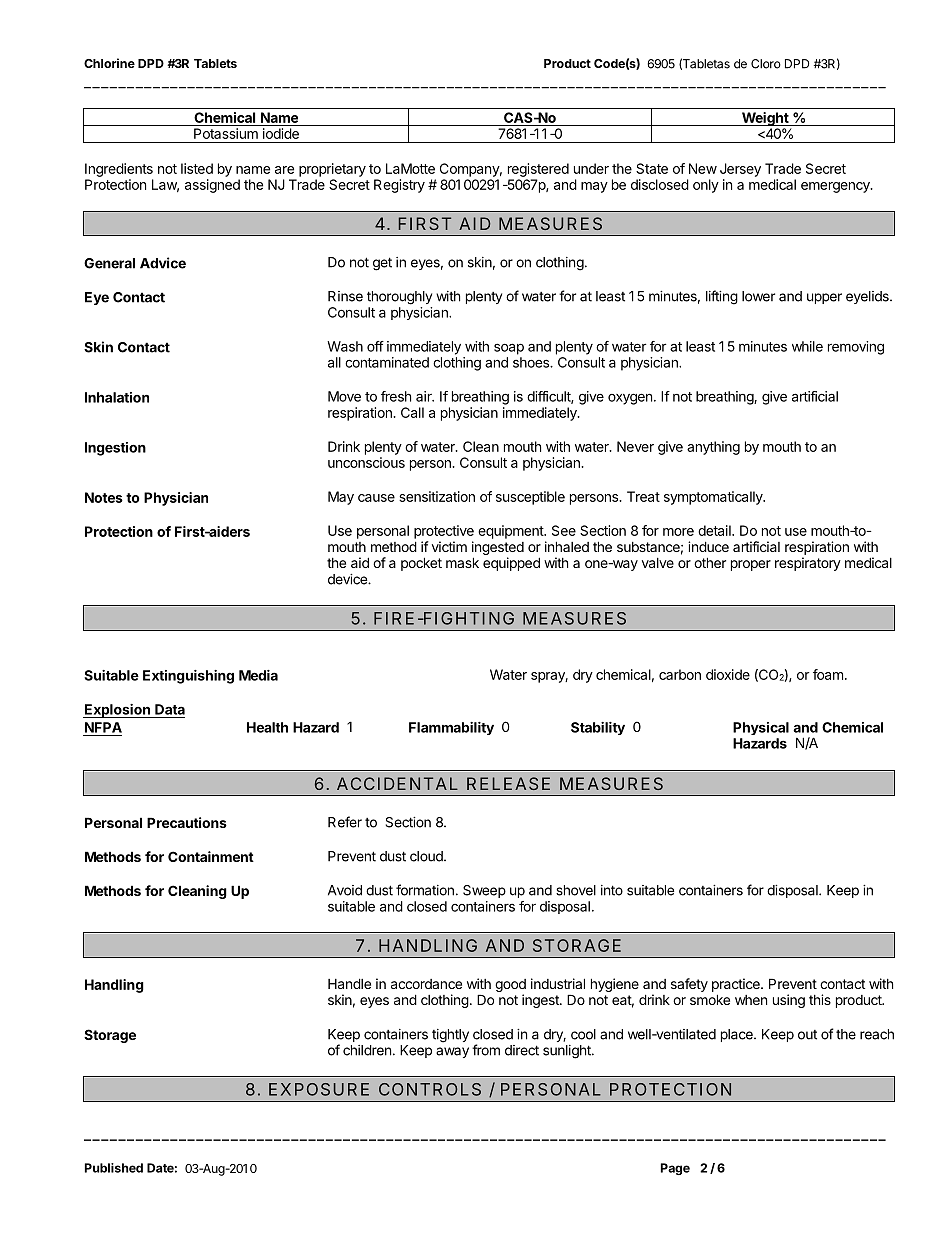 The height and width of the document is (1233, 952). What do you see at coordinates (740, 170) in the document?
I see `Jersey` at bounding box center [740, 170].
